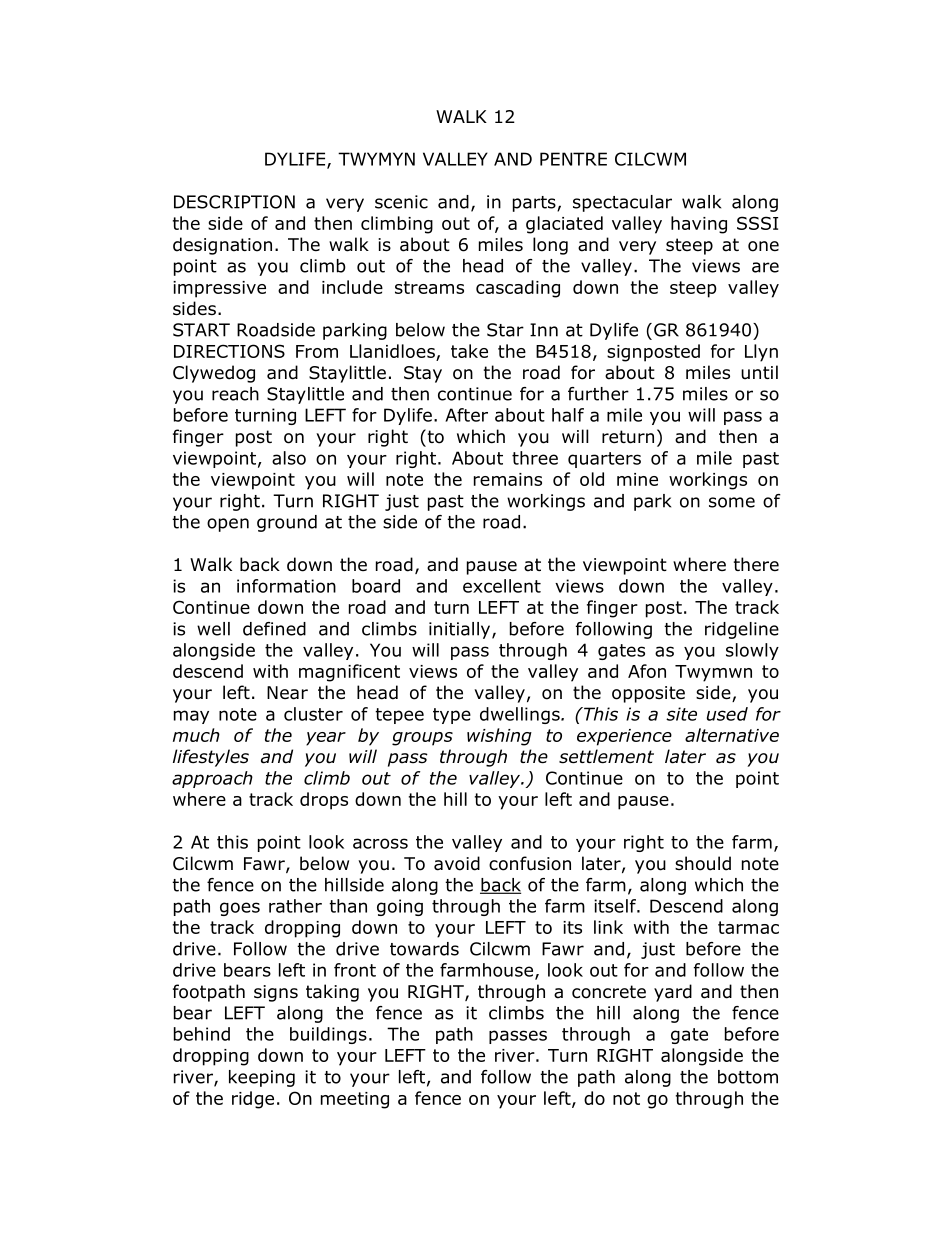  What do you see at coordinates (535, 204) in the screenshot?
I see `parts` at bounding box center [535, 204].
